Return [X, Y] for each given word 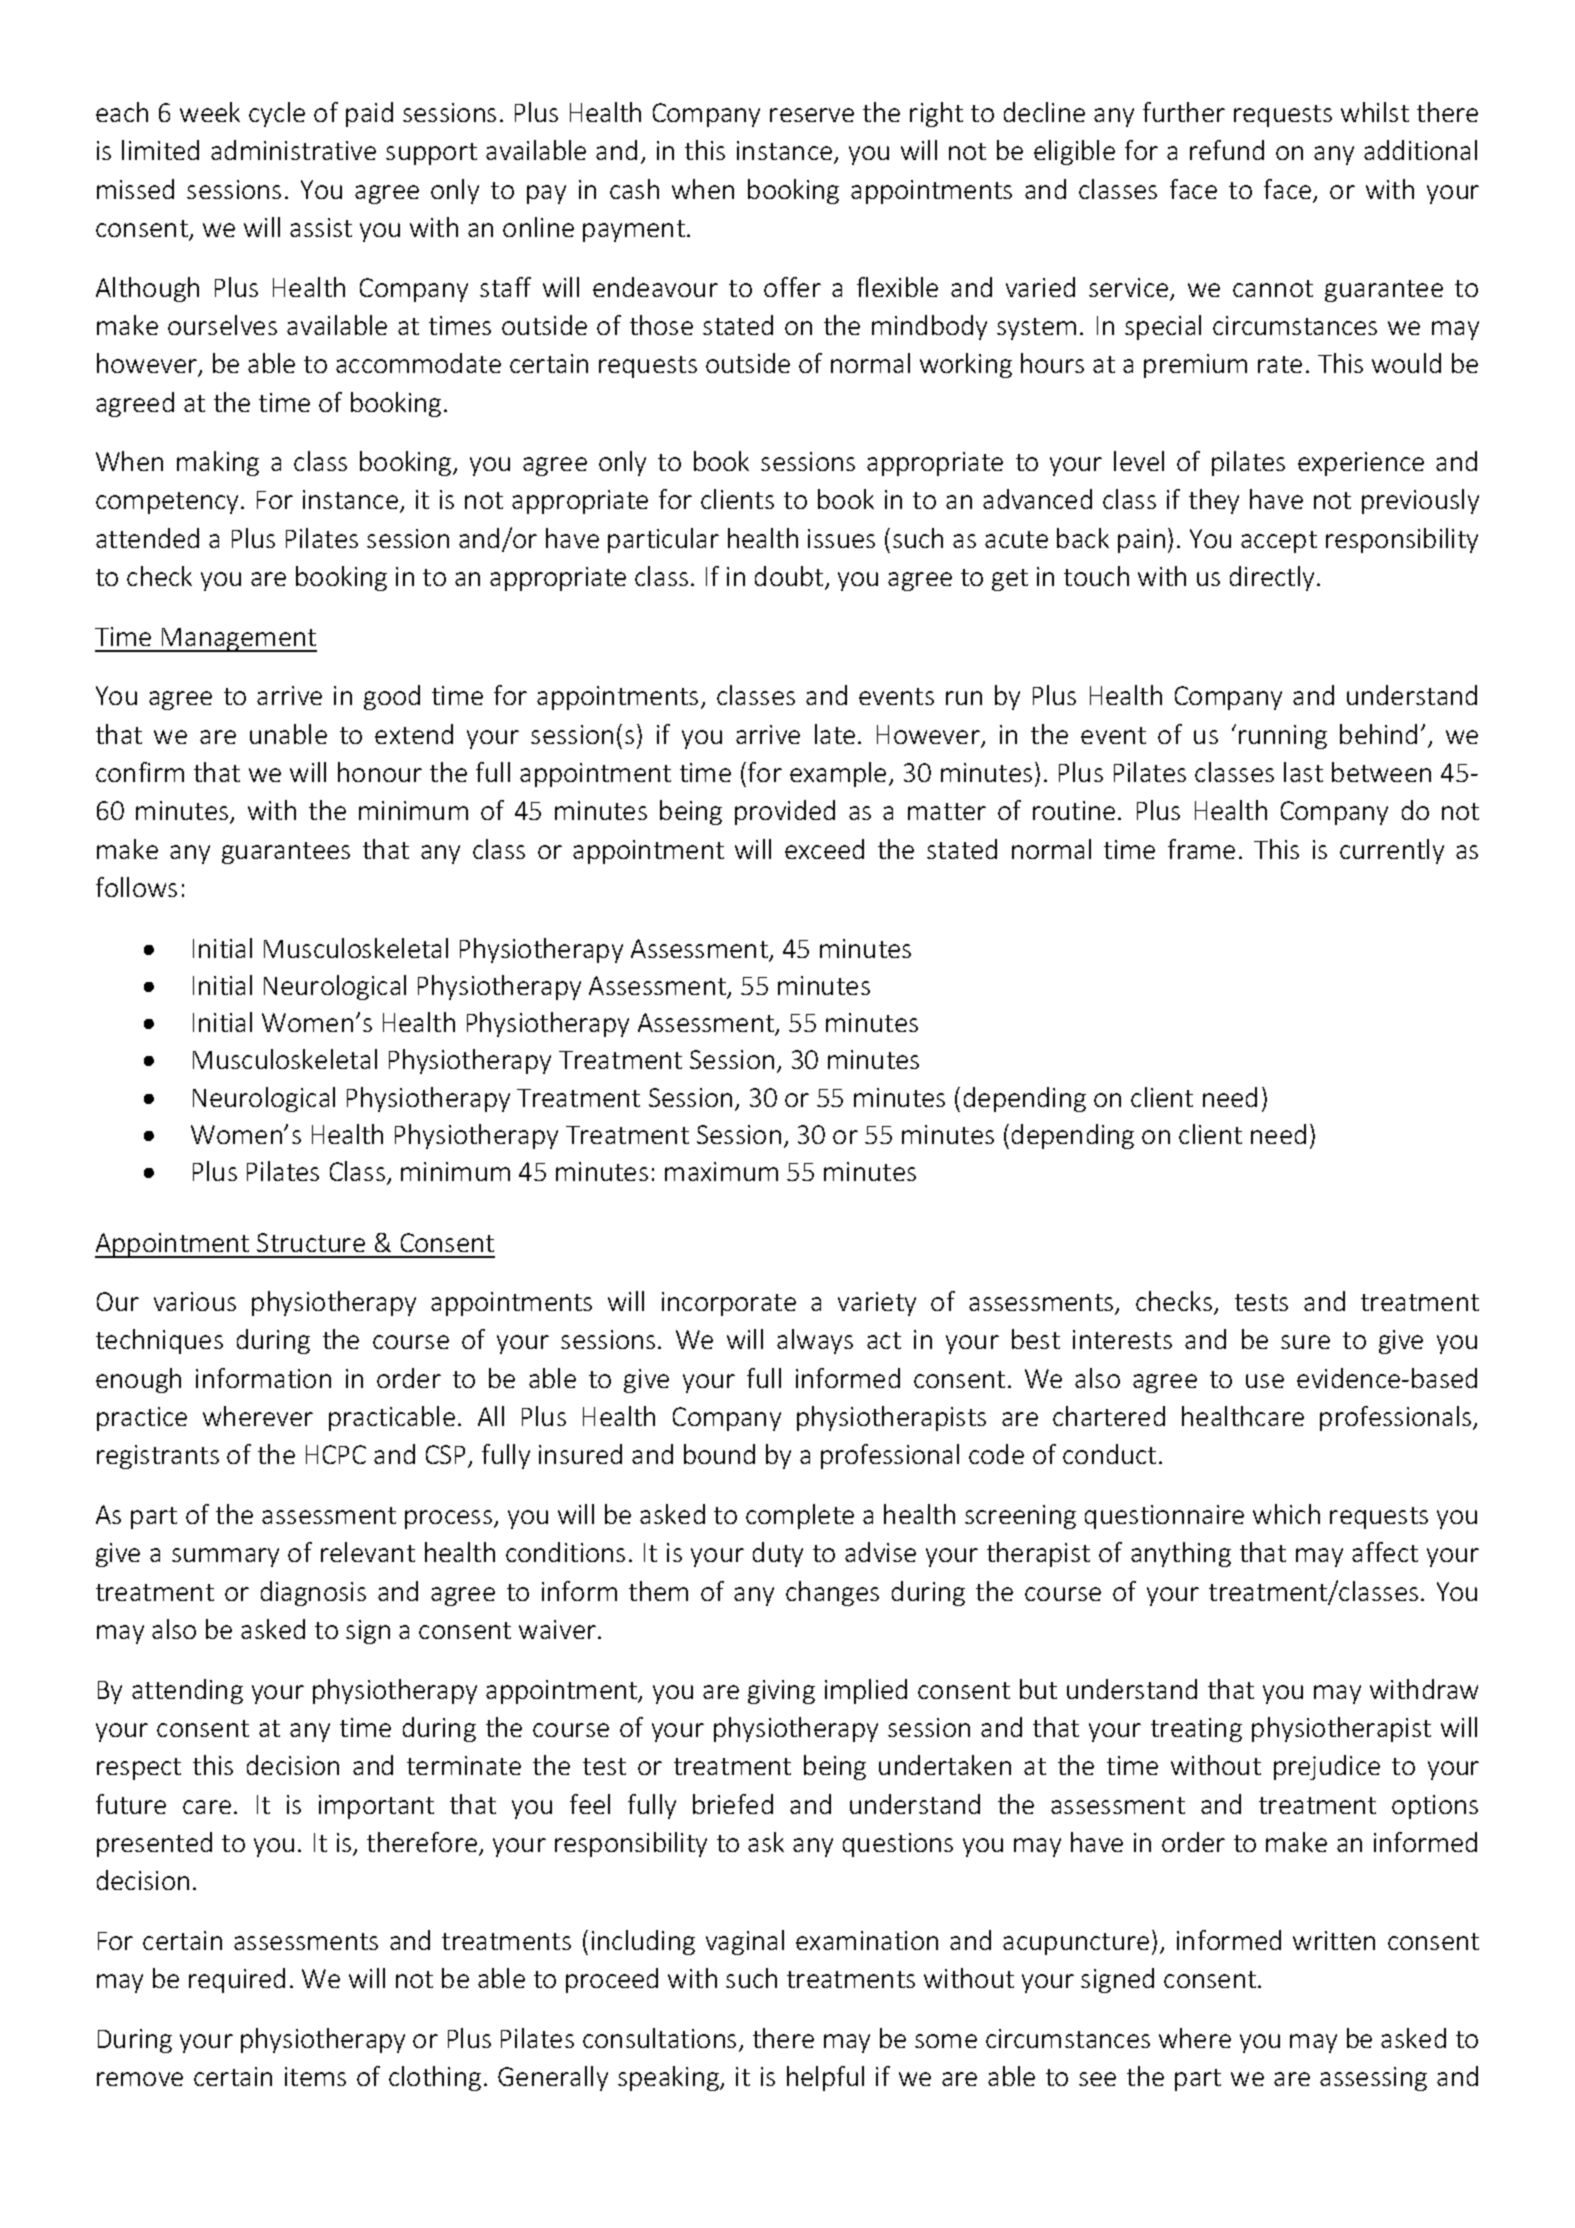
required [237, 1980]
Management [238, 640]
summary [225, 1557]
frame [1201, 849]
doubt [790, 577]
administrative [293, 150]
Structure [311, 1242]
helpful [825, 2078]
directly [1274, 578]
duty [778, 1554]
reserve [812, 115]
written [1334, 1940]
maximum [721, 1171]
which [1286, 1514]
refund [1227, 150]
